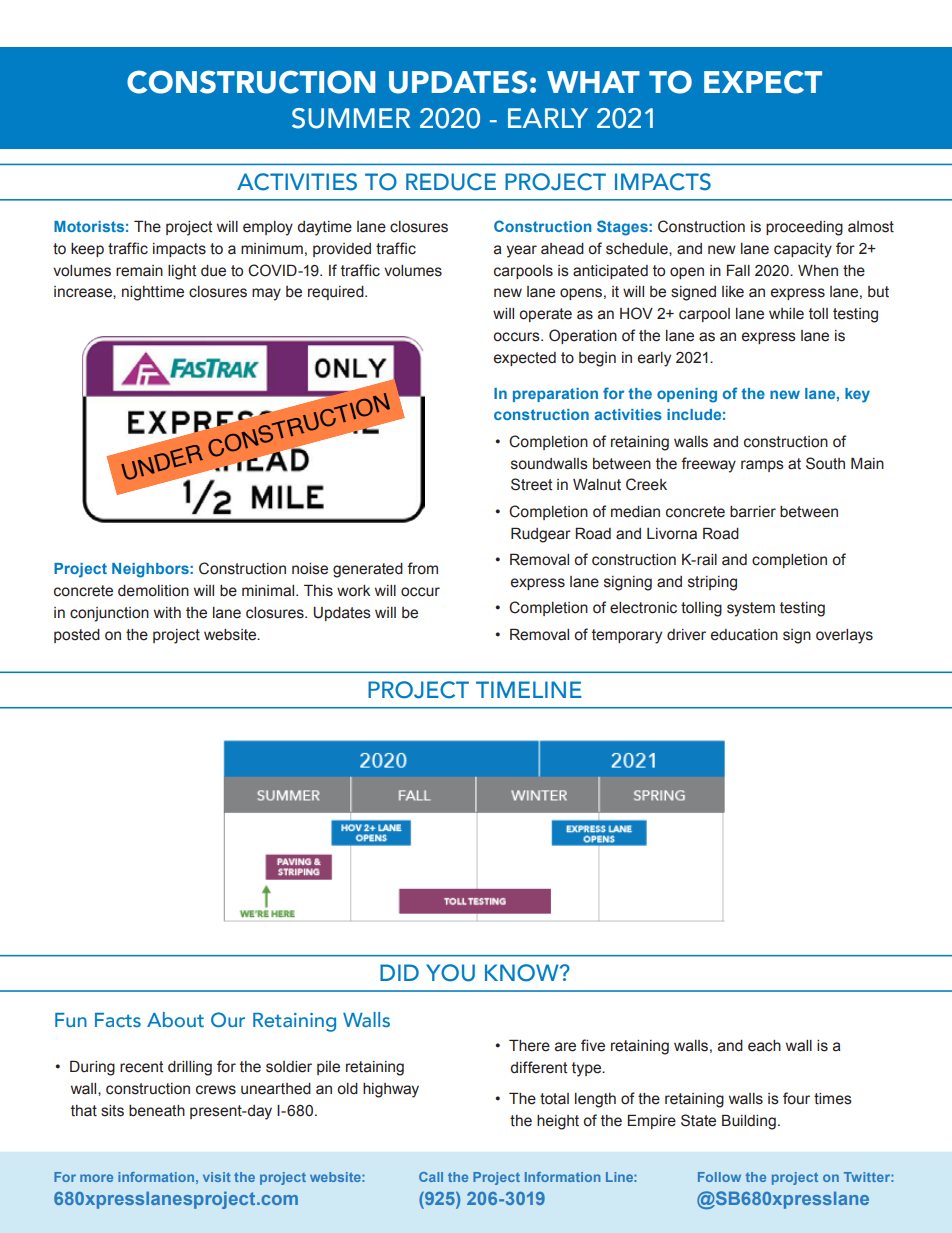  Describe the element at coordinates (744, 635) in the page. I see `education` at that location.
